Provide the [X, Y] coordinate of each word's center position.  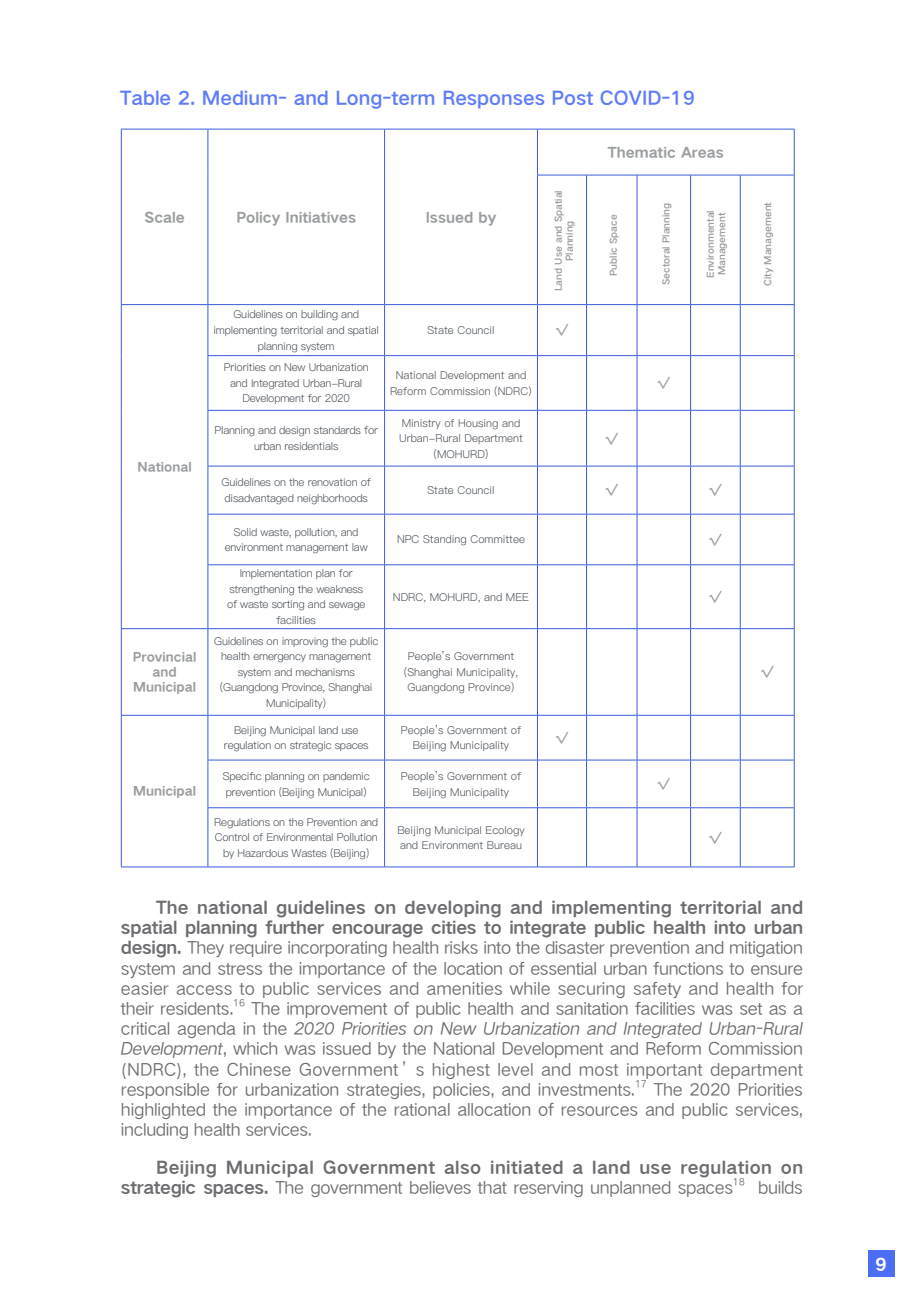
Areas [702, 152]
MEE [517, 597]
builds [780, 1187]
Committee [498, 539]
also [463, 1167]
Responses [494, 100]
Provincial [165, 657]
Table [145, 98]
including [155, 1131]
